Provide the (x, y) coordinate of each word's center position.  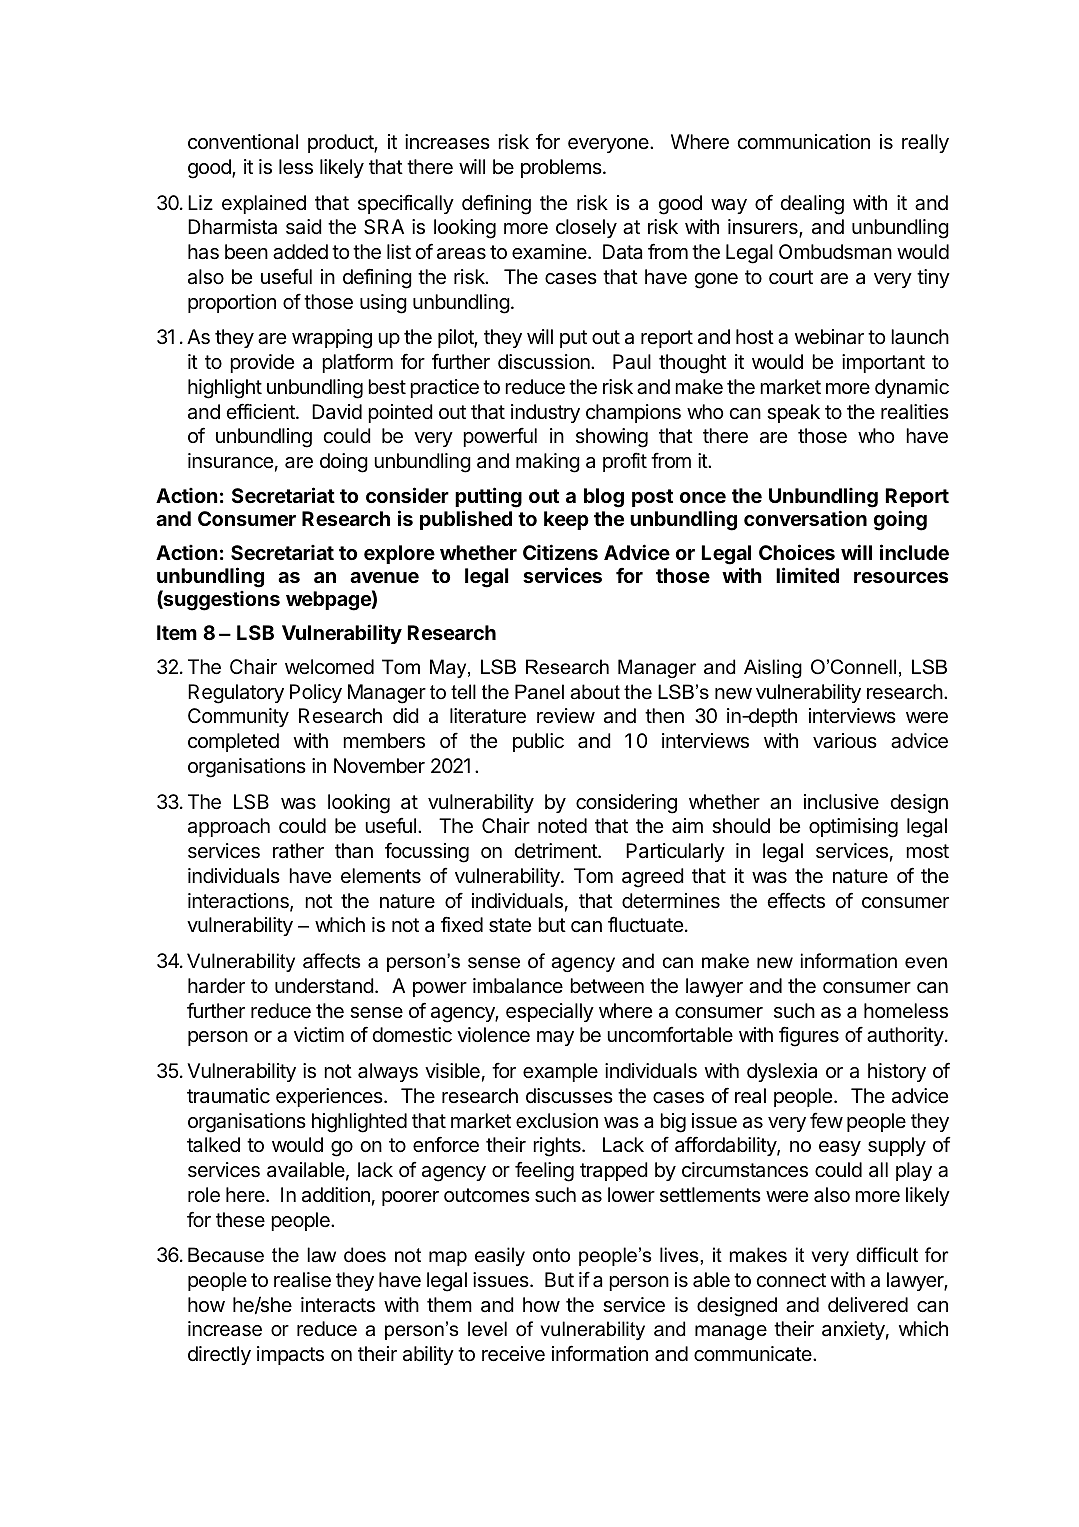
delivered (868, 1305)
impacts (290, 1355)
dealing (812, 205)
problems (562, 168)
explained (264, 204)
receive (513, 1354)
